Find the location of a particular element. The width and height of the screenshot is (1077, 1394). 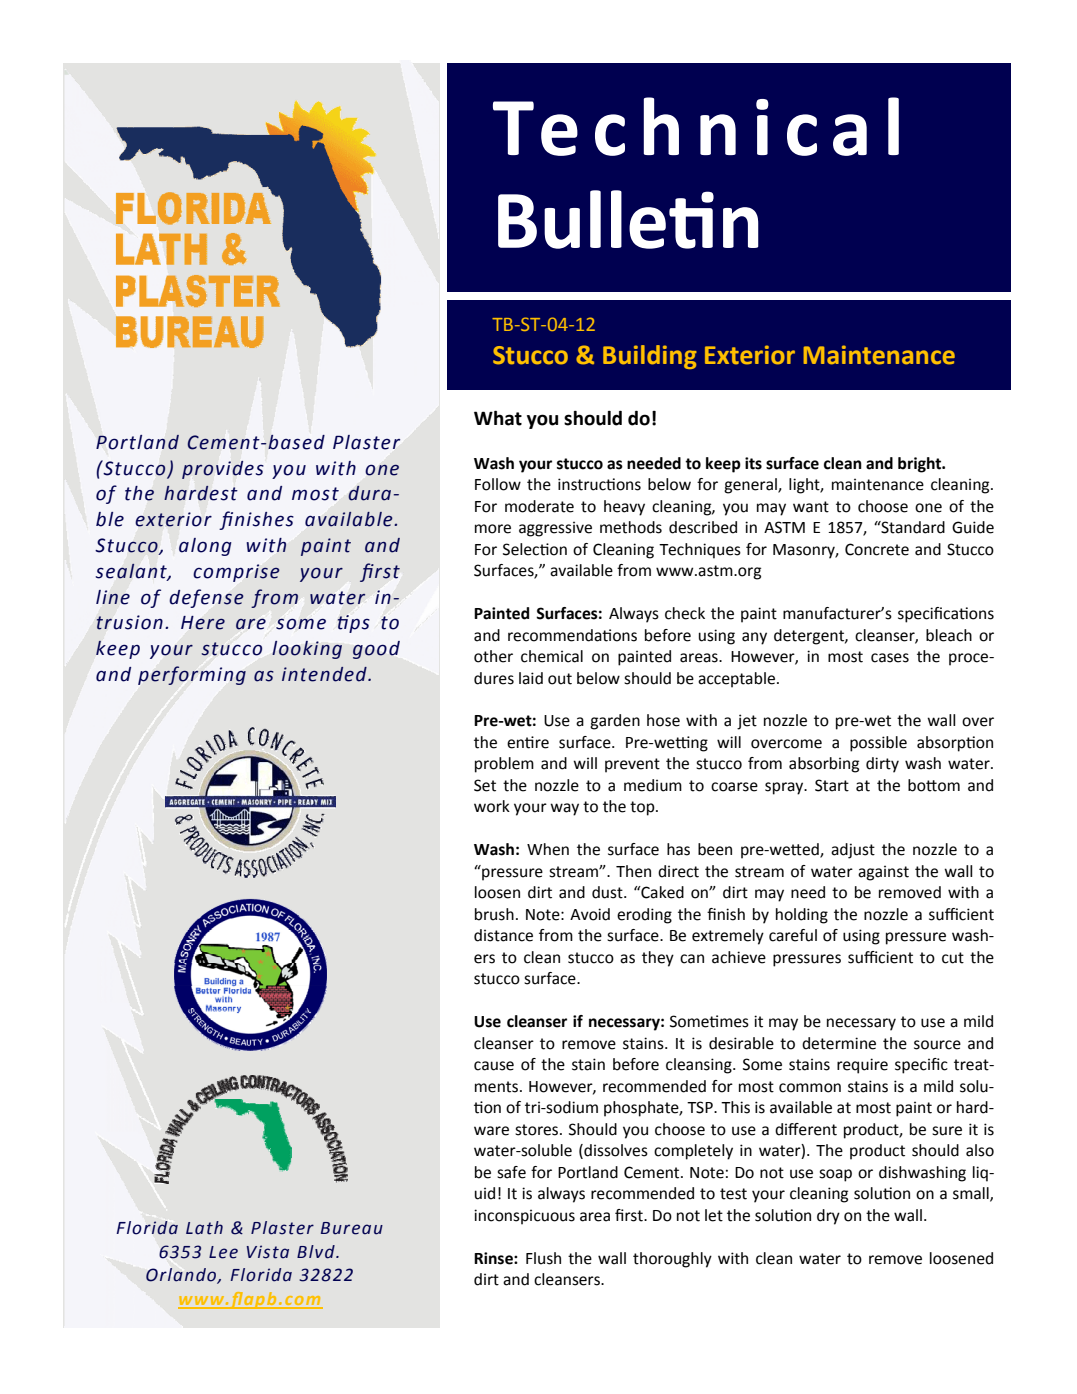

dry is located at coordinates (828, 1217).
